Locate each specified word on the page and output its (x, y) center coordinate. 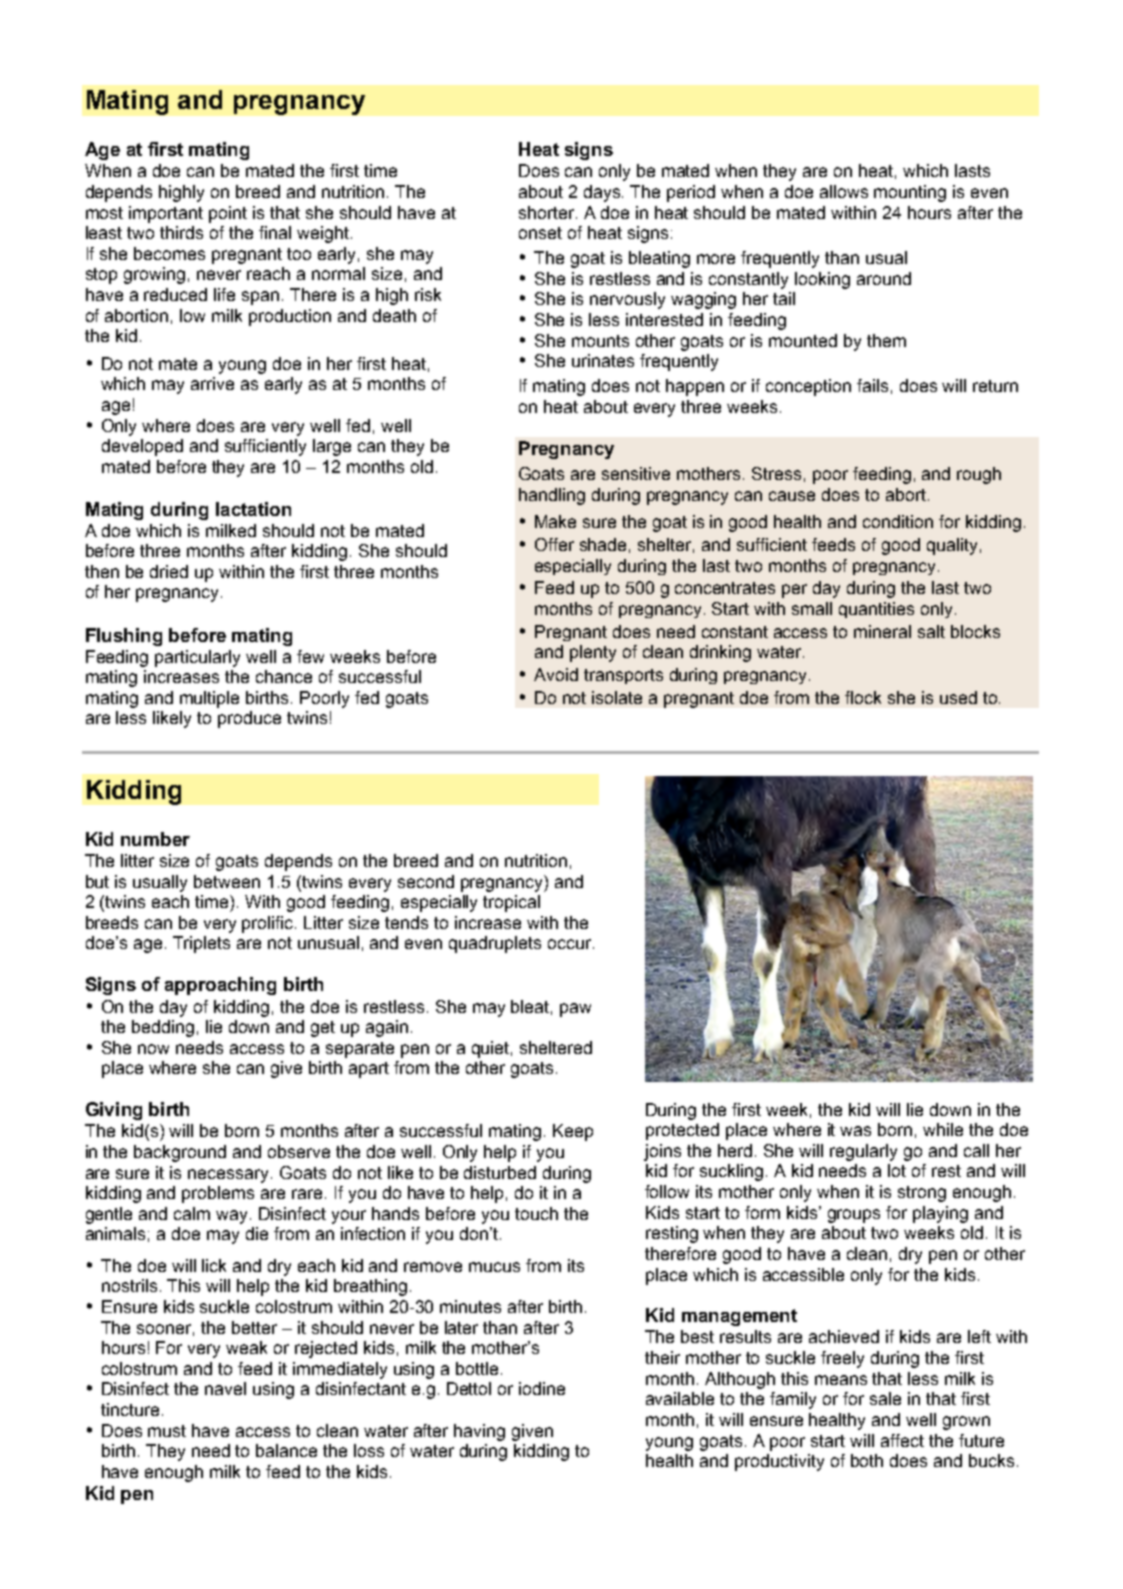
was (855, 1131)
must (167, 1431)
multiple (209, 699)
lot (897, 1170)
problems (218, 1194)
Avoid (556, 674)
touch (536, 1213)
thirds (181, 232)
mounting (910, 193)
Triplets (201, 944)
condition (898, 521)
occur (571, 944)
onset (540, 233)
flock (863, 697)
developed (142, 447)
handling (552, 496)
